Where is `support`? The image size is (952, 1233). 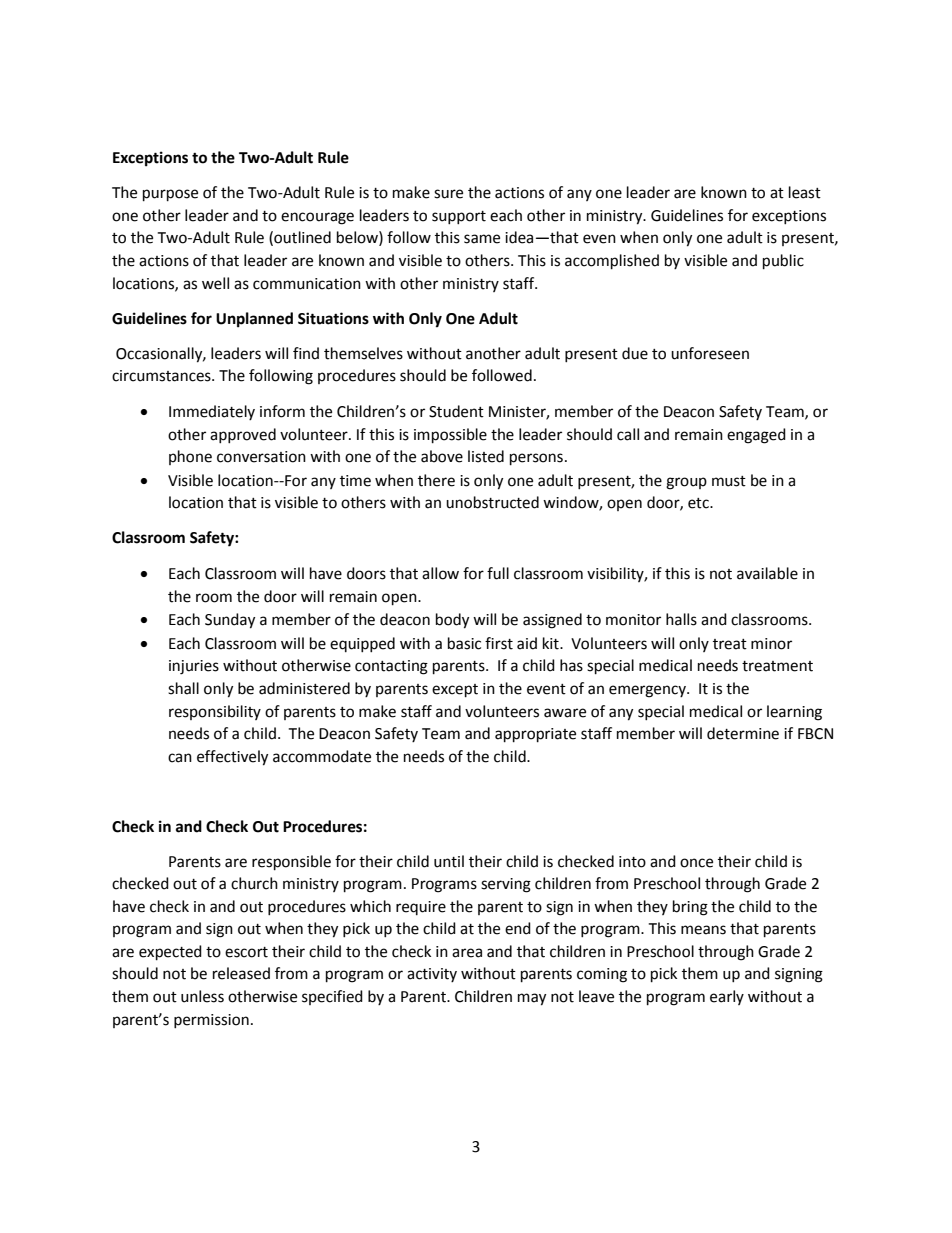
support is located at coordinates (459, 217).
